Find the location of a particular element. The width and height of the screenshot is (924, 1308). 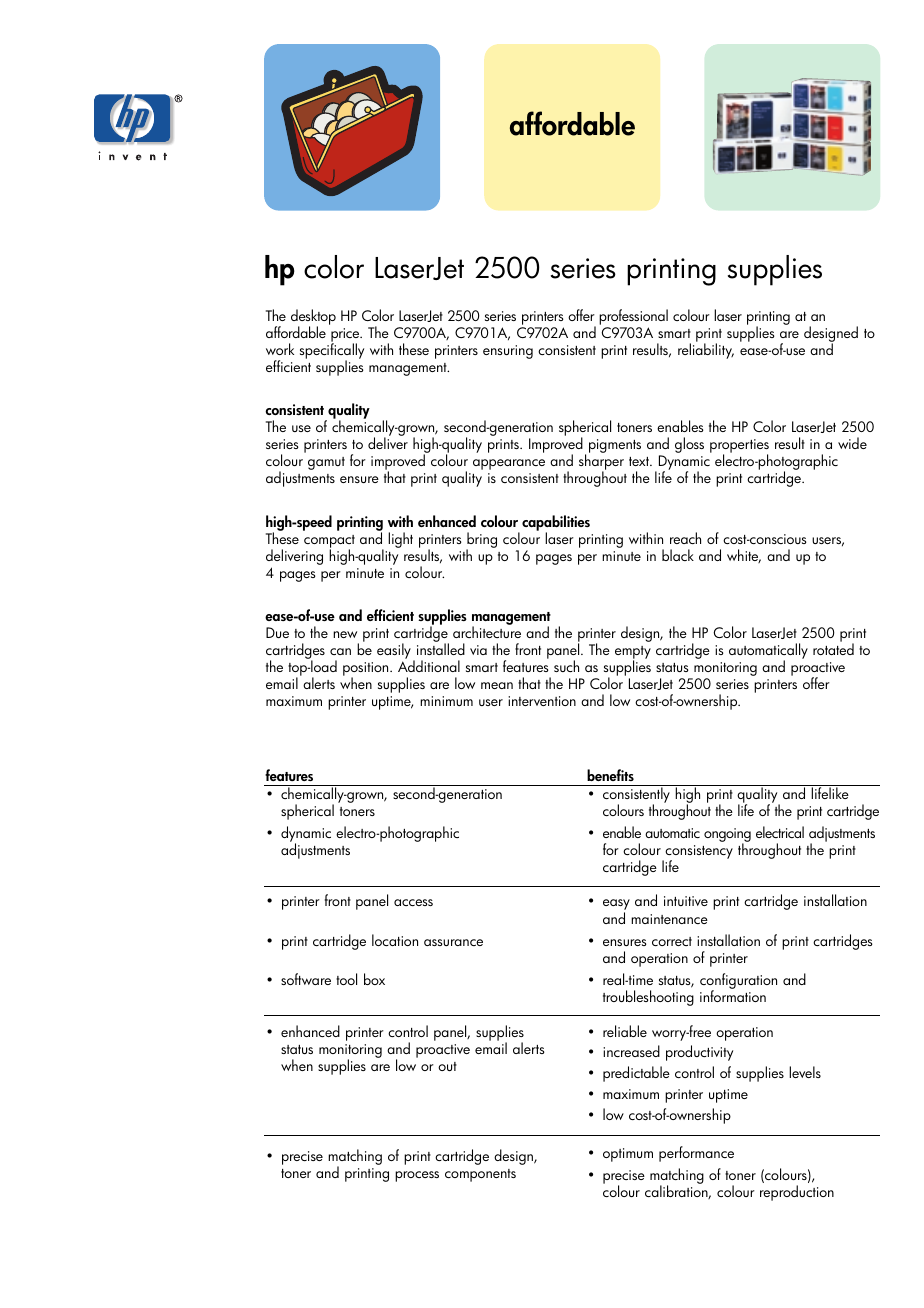

price is located at coordinates (346, 336).
